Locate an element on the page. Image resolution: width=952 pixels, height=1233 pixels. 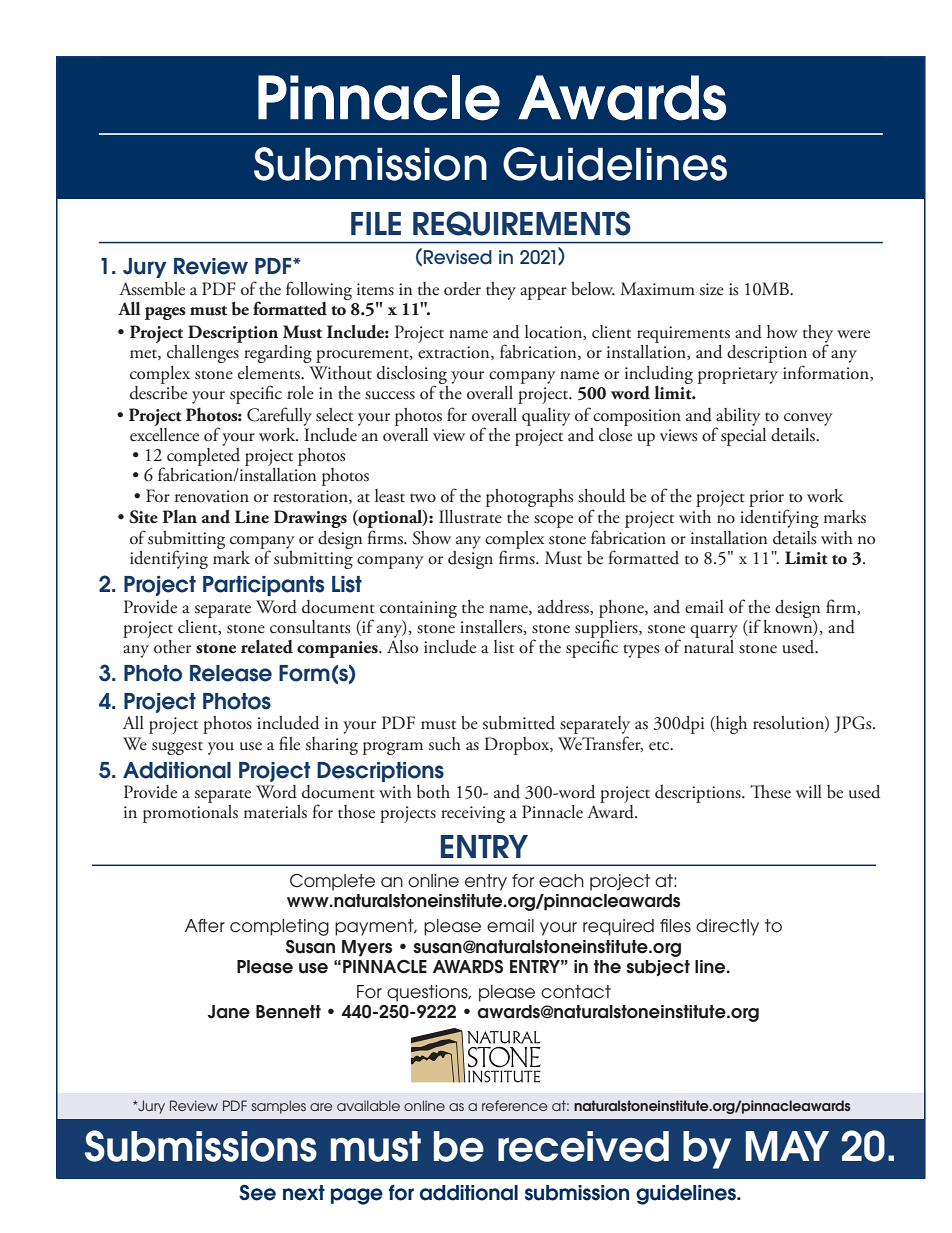
Participants is located at coordinates (263, 586).
